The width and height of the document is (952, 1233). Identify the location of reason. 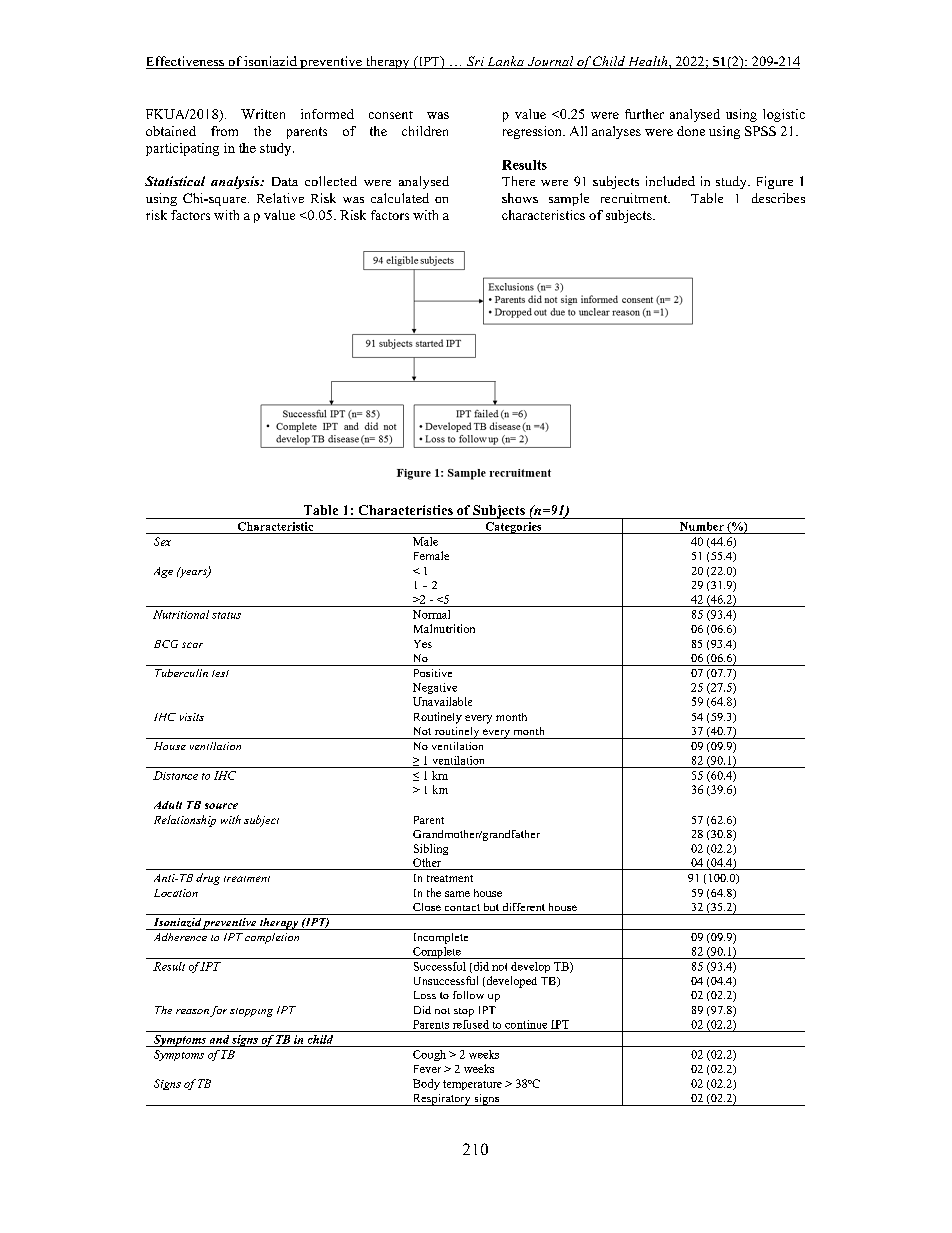
(192, 1011).
